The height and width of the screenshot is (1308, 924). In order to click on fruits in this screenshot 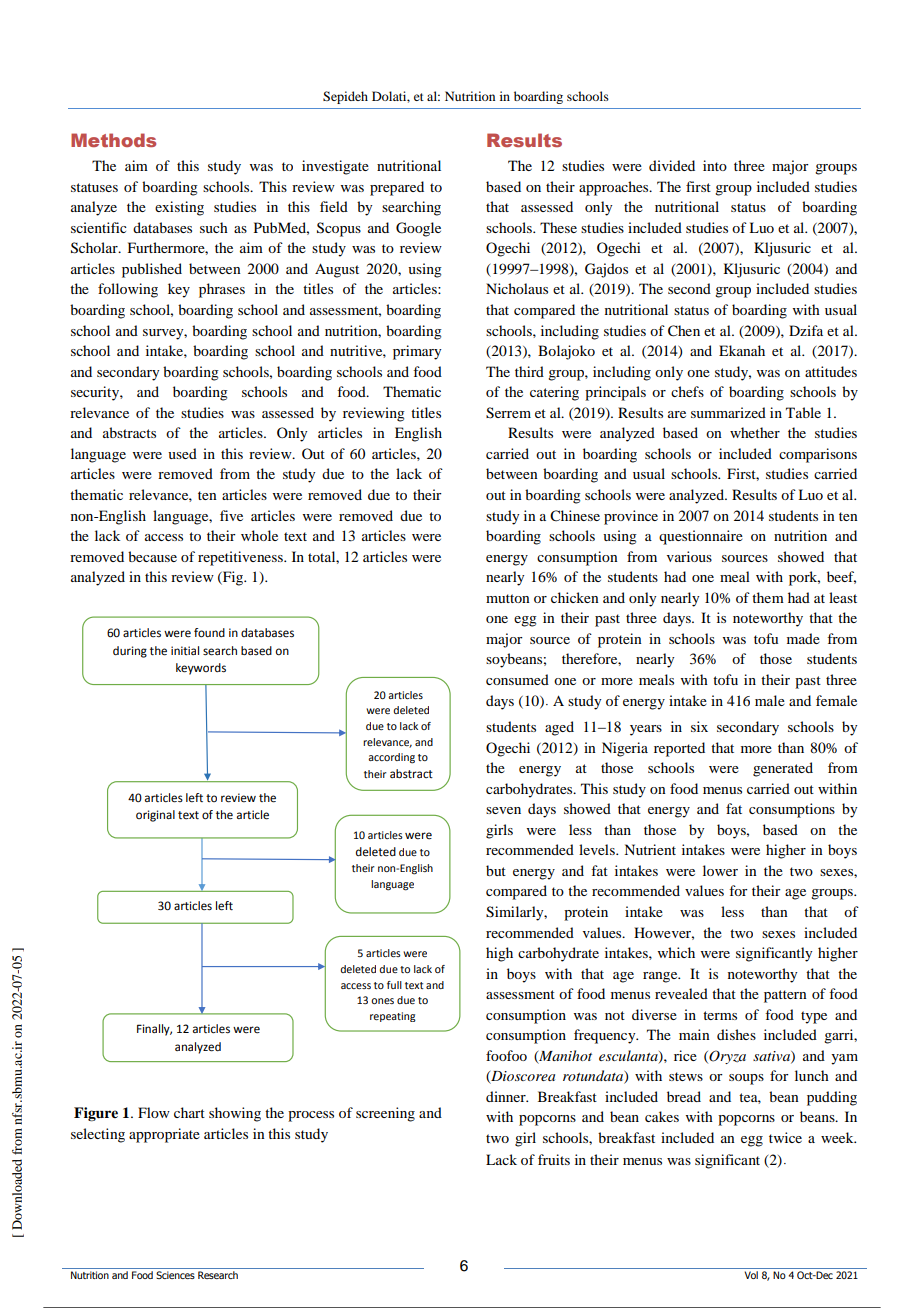, I will do `click(554, 1159)`.
